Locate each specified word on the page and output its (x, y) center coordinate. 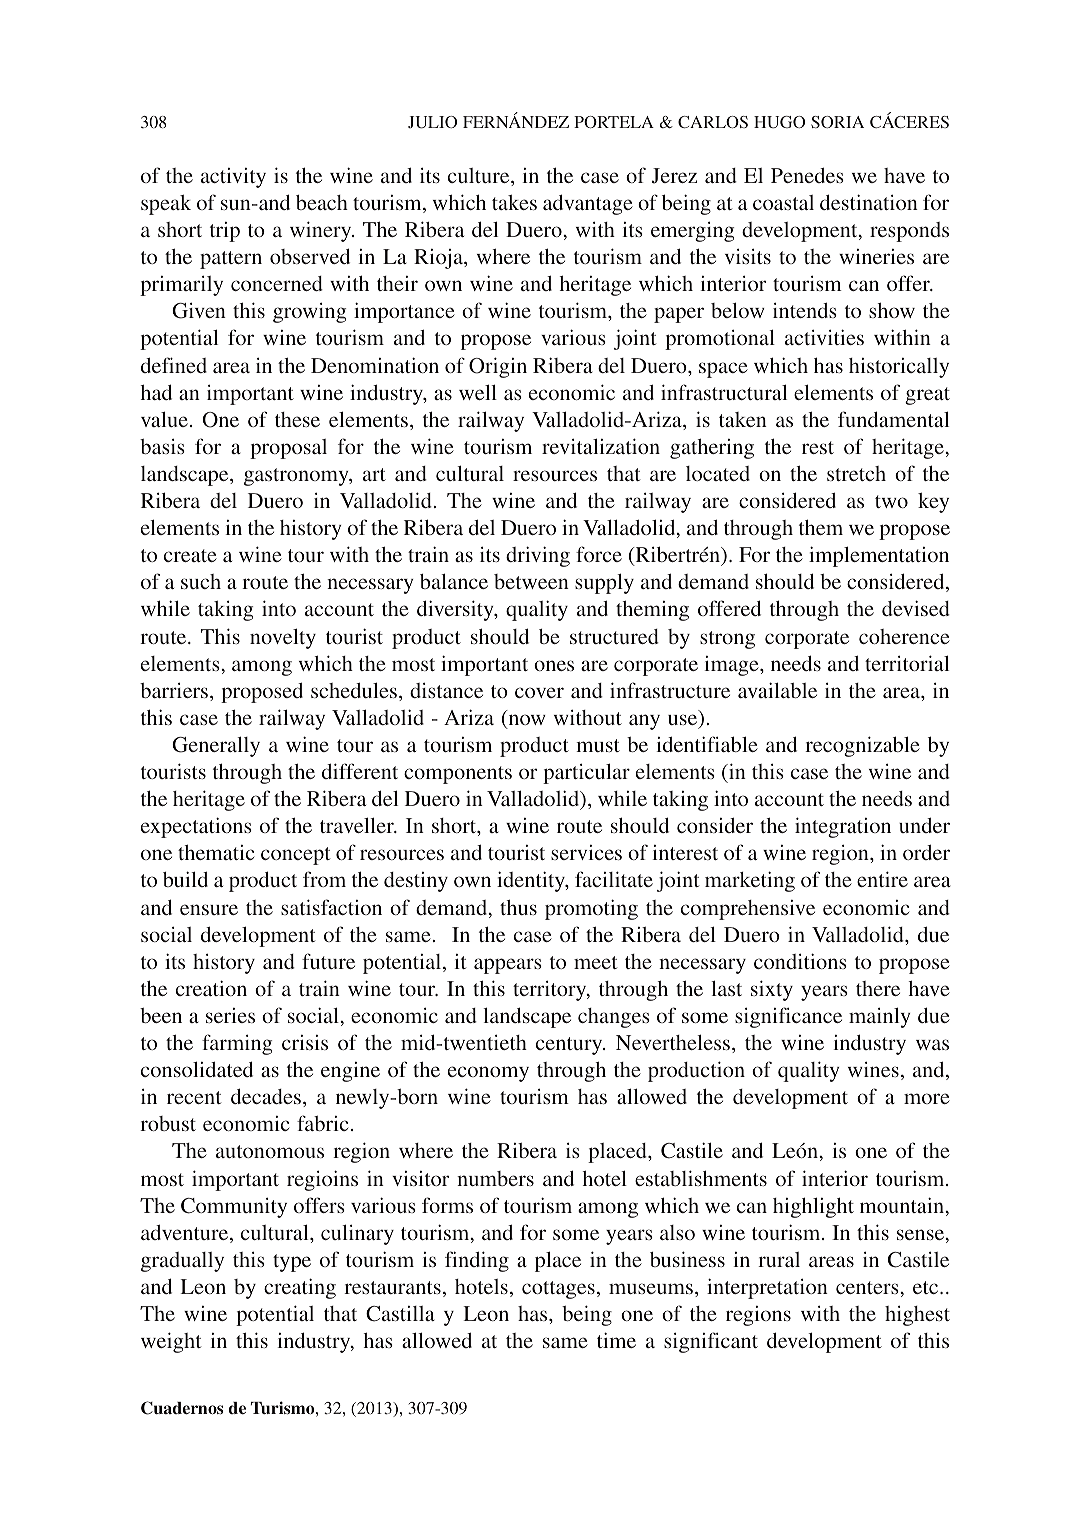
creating (300, 1288)
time (616, 1340)
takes (514, 202)
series (230, 1015)
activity (233, 178)
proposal (288, 449)
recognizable (862, 746)
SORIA (837, 122)
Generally (216, 747)
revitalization (601, 446)
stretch (856, 473)
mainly (880, 1017)
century (570, 1046)
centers (868, 1287)
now (526, 721)
